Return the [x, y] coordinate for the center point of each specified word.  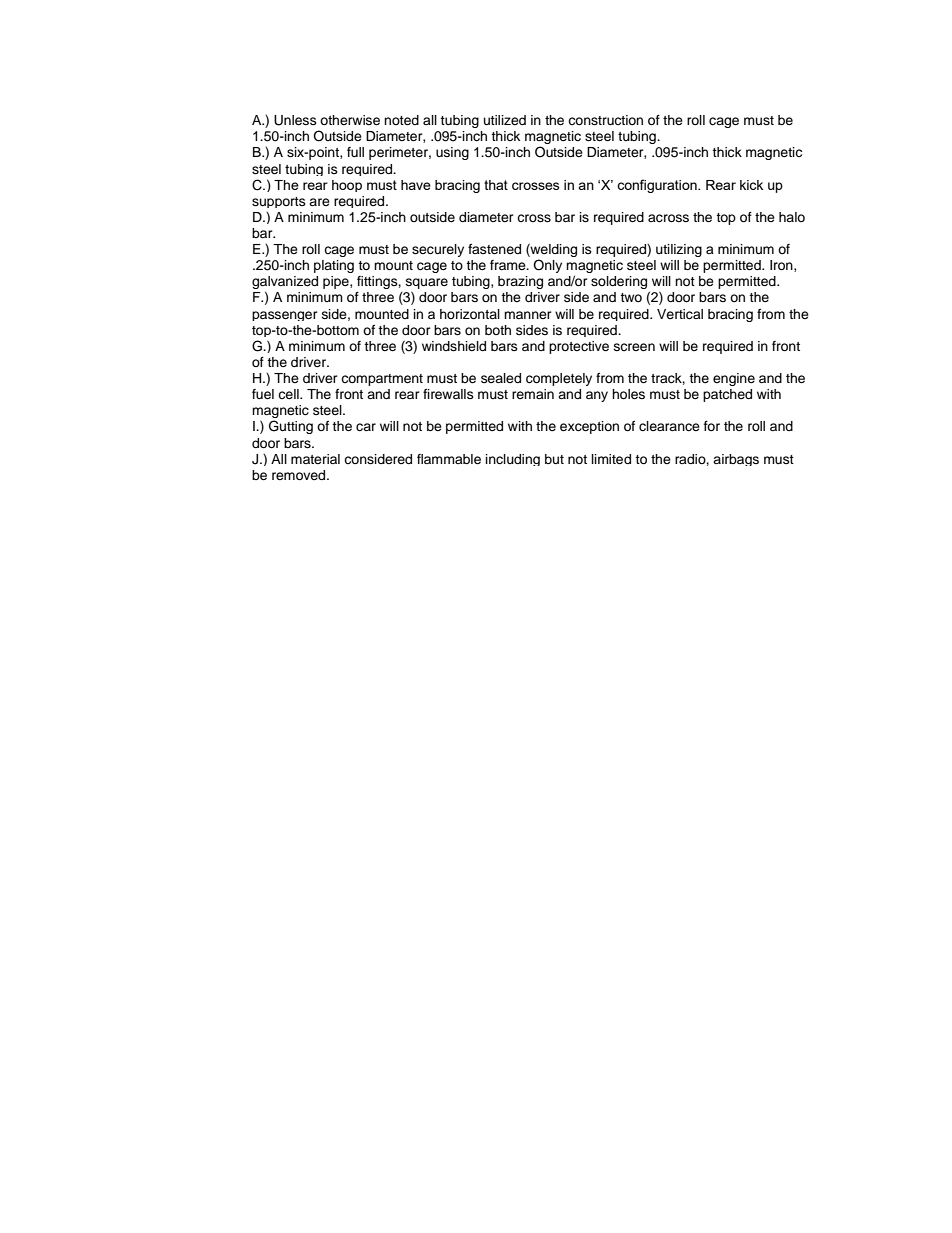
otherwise [350, 120]
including [513, 460]
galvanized [285, 284]
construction [605, 120]
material [315, 459]
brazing [520, 282]
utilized [505, 120]
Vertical [680, 314]
